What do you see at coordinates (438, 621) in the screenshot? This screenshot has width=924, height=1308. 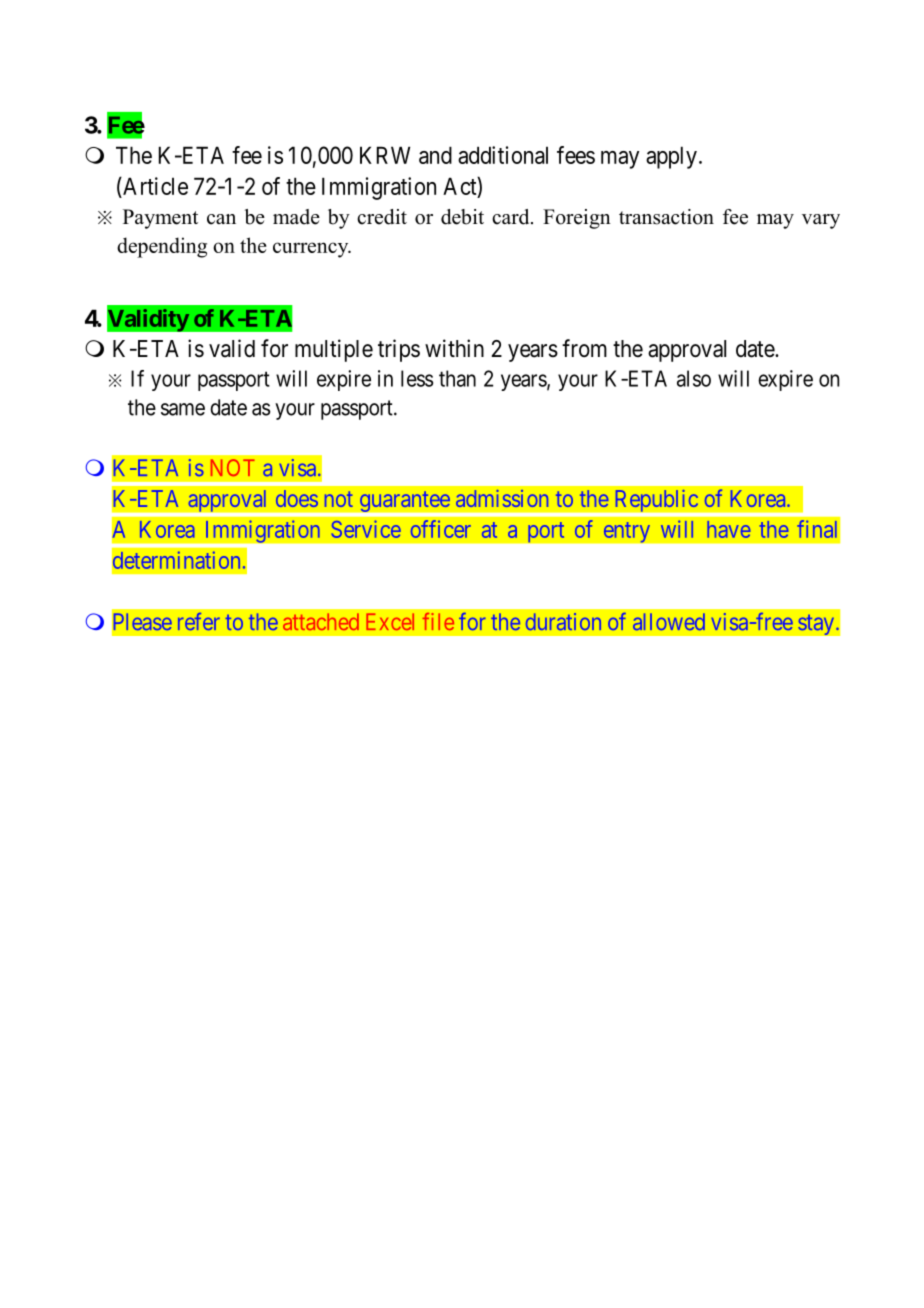 I see `file` at bounding box center [438, 621].
